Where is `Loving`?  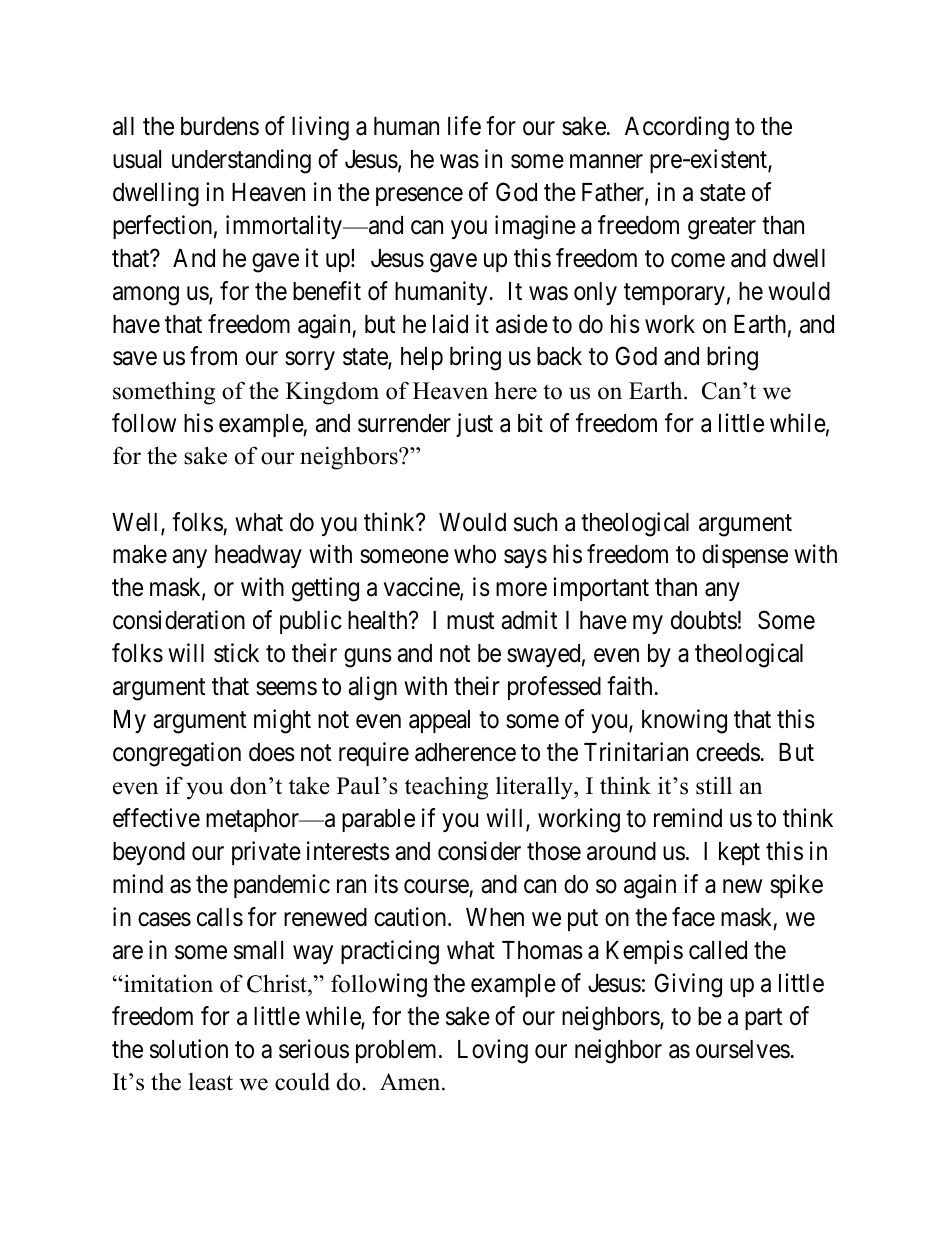 Loving is located at coordinates (493, 1051).
